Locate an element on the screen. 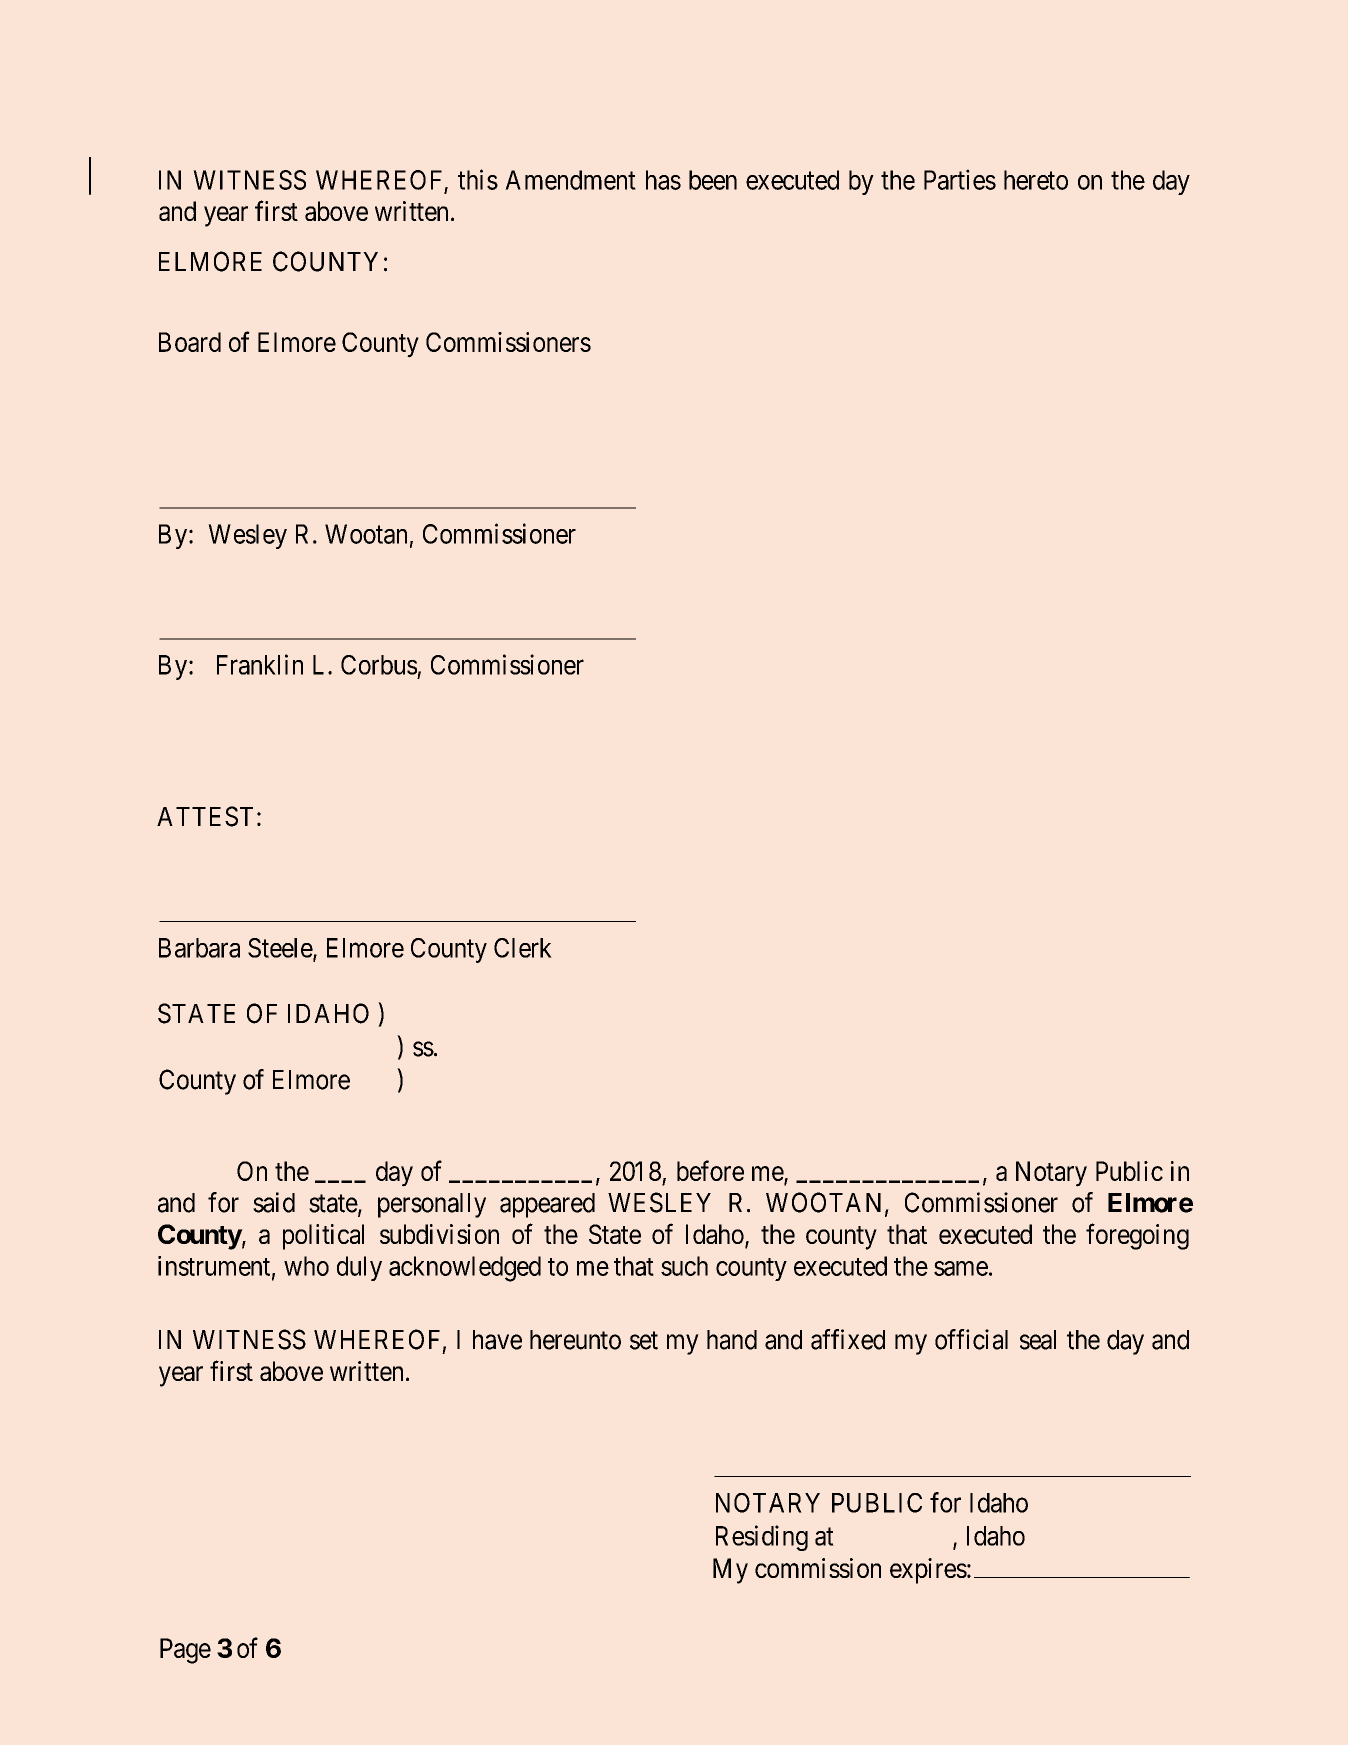 The height and width of the screenshot is (1745, 1348). Residing is located at coordinates (762, 1538).
